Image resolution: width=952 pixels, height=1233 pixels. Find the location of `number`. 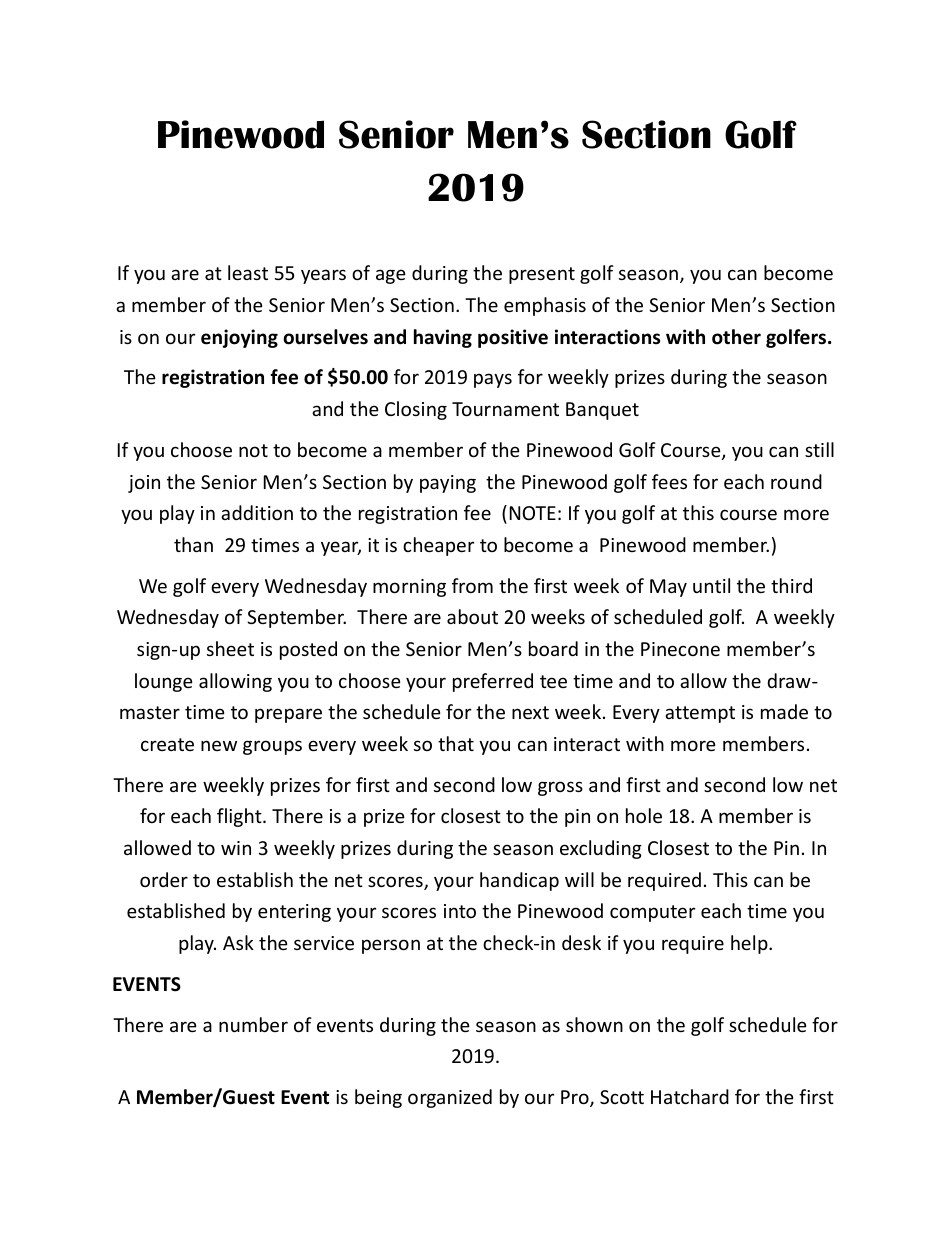

number is located at coordinates (253, 1024).
